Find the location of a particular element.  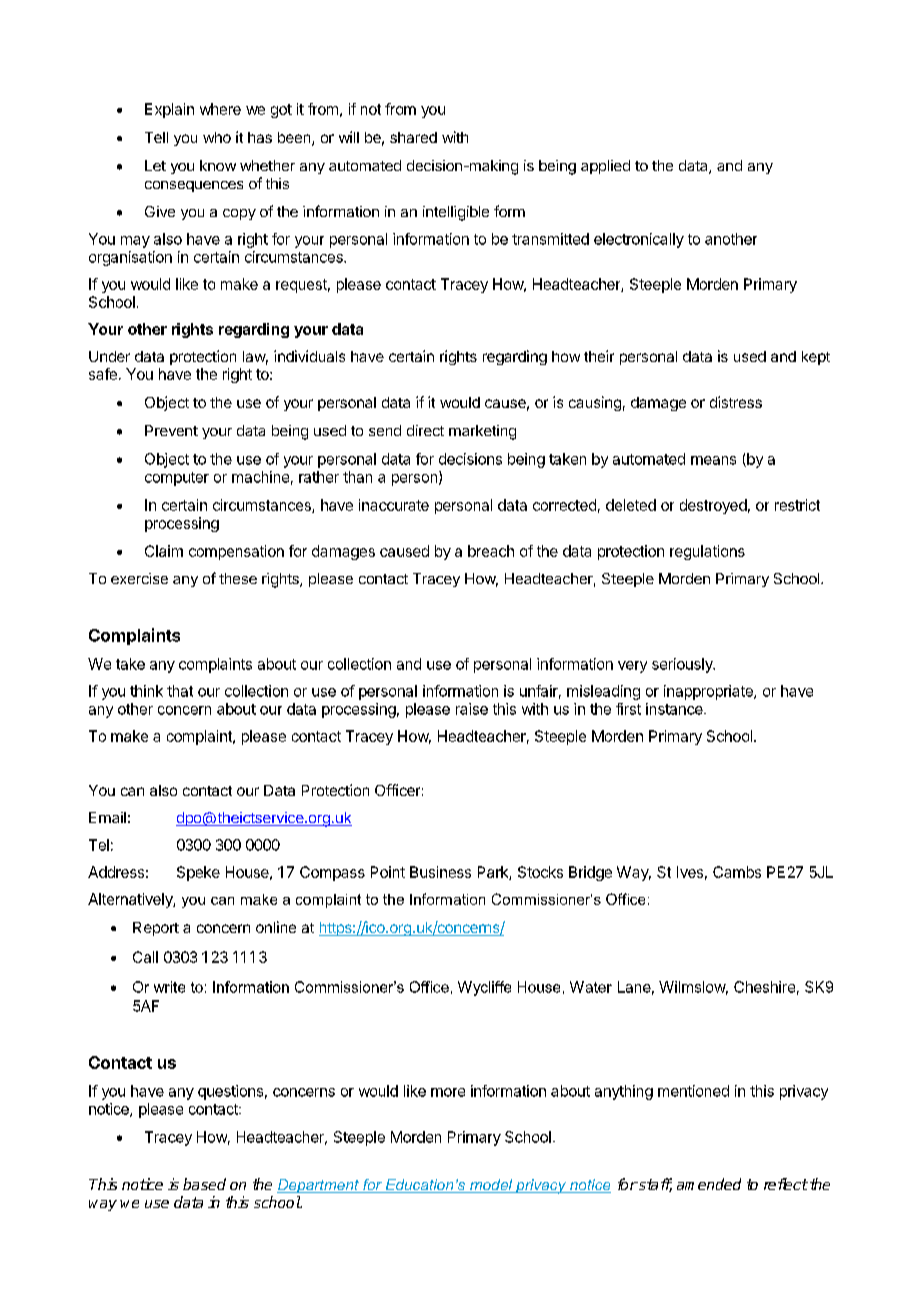

amended is located at coordinates (709, 1184).
